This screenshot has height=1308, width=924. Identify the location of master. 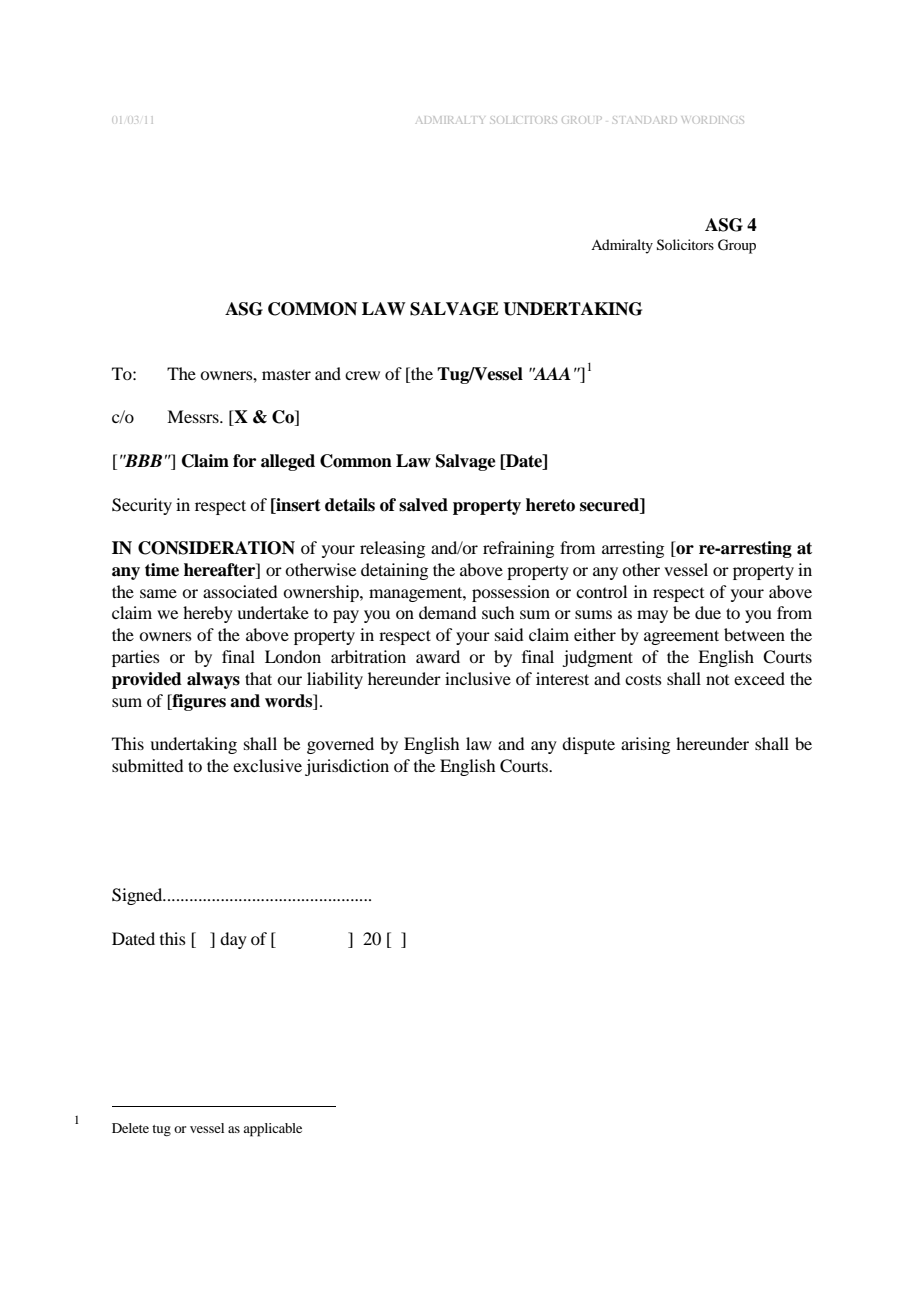
(286, 375).
